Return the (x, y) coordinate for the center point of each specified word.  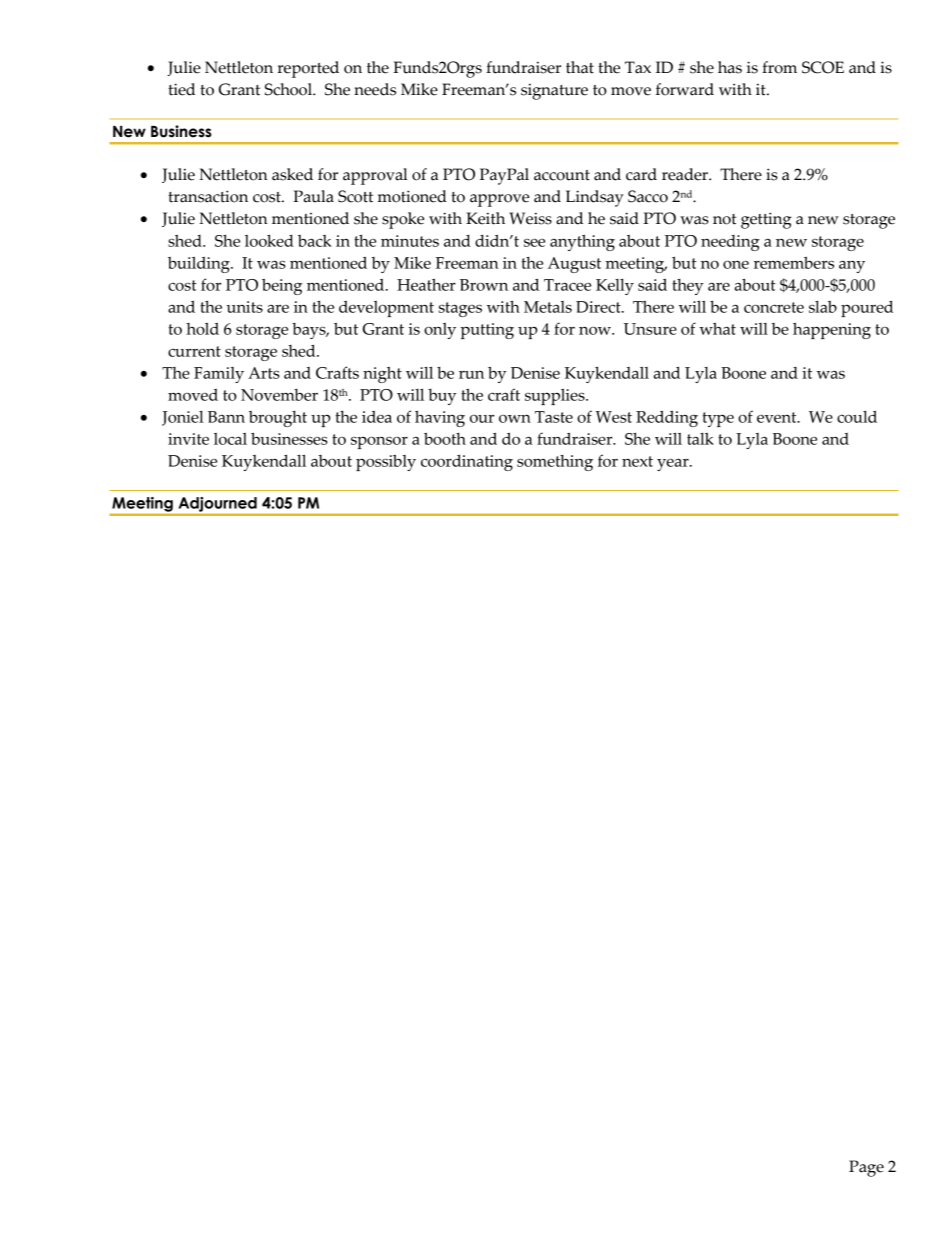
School (289, 89)
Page (866, 1168)
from (779, 67)
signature (554, 91)
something (555, 463)
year (674, 464)
